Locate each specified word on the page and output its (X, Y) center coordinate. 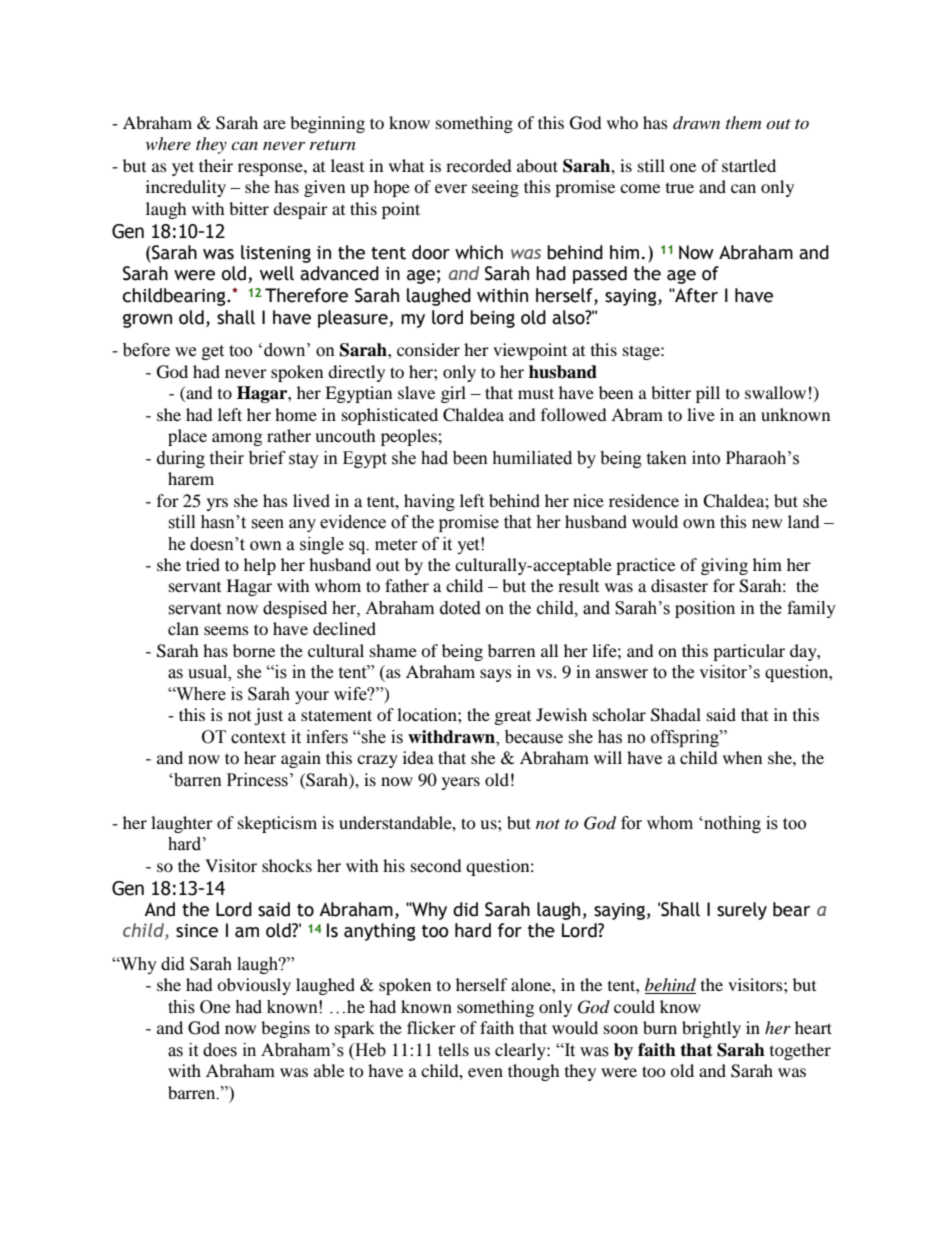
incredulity (186, 188)
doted (460, 608)
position (705, 609)
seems (226, 630)
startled (749, 165)
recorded (479, 165)
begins (285, 1029)
